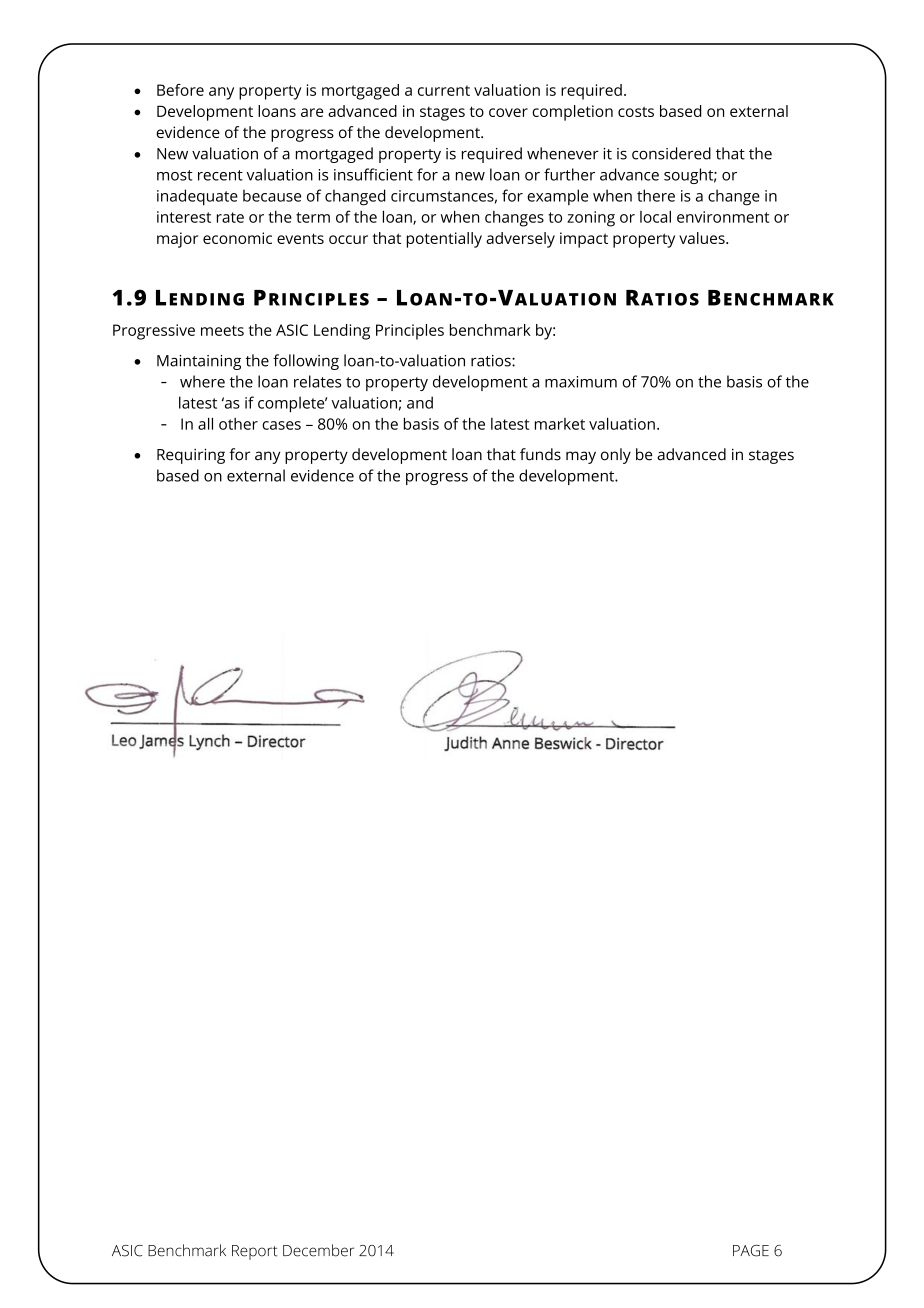 The image size is (924, 1308). Describe the element at coordinates (671, 153) in the page. I see `considered` at that location.
